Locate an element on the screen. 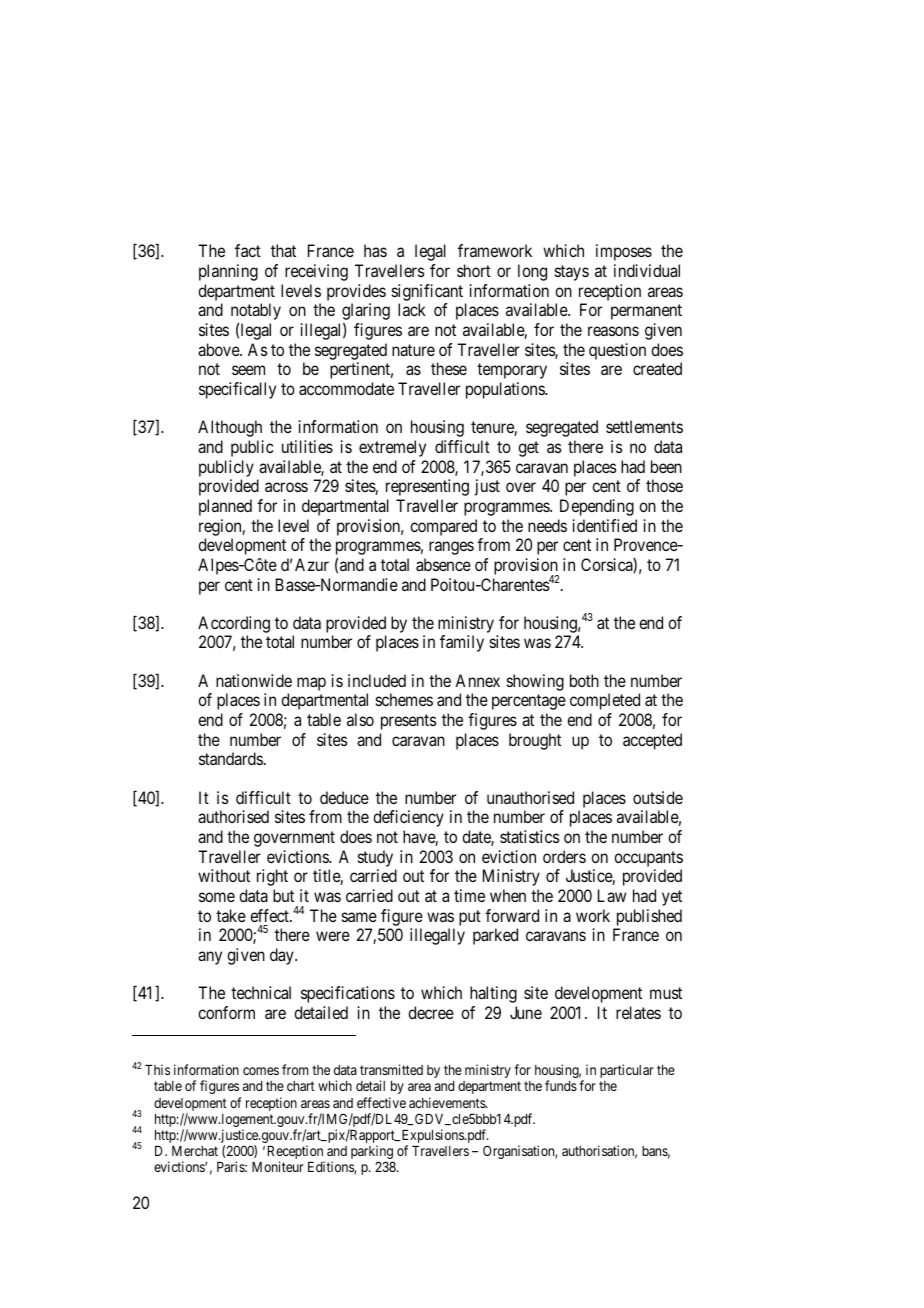  achievements is located at coordinates (448, 1102).
